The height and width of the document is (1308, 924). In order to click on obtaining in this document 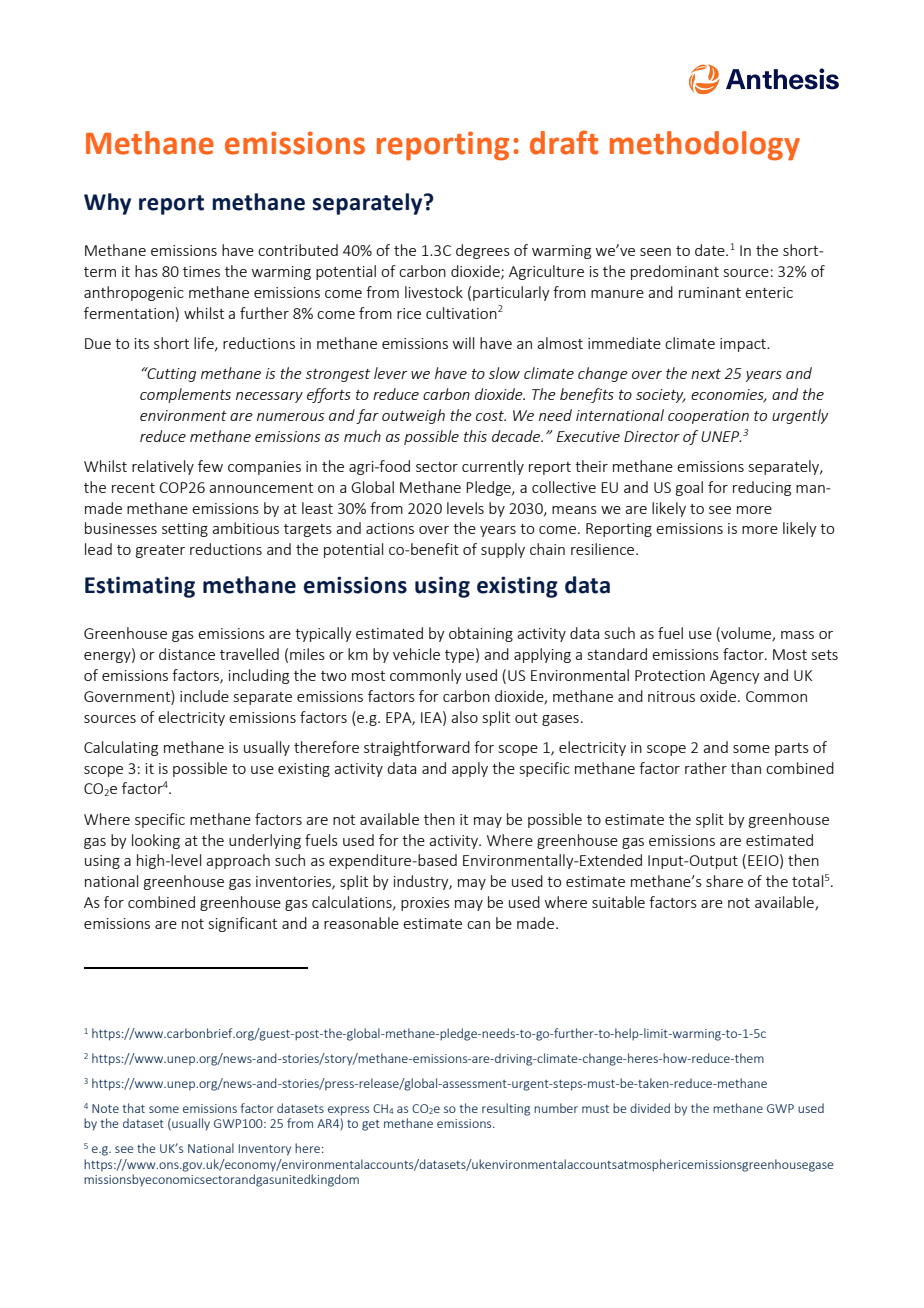, I will do `click(481, 634)`.
